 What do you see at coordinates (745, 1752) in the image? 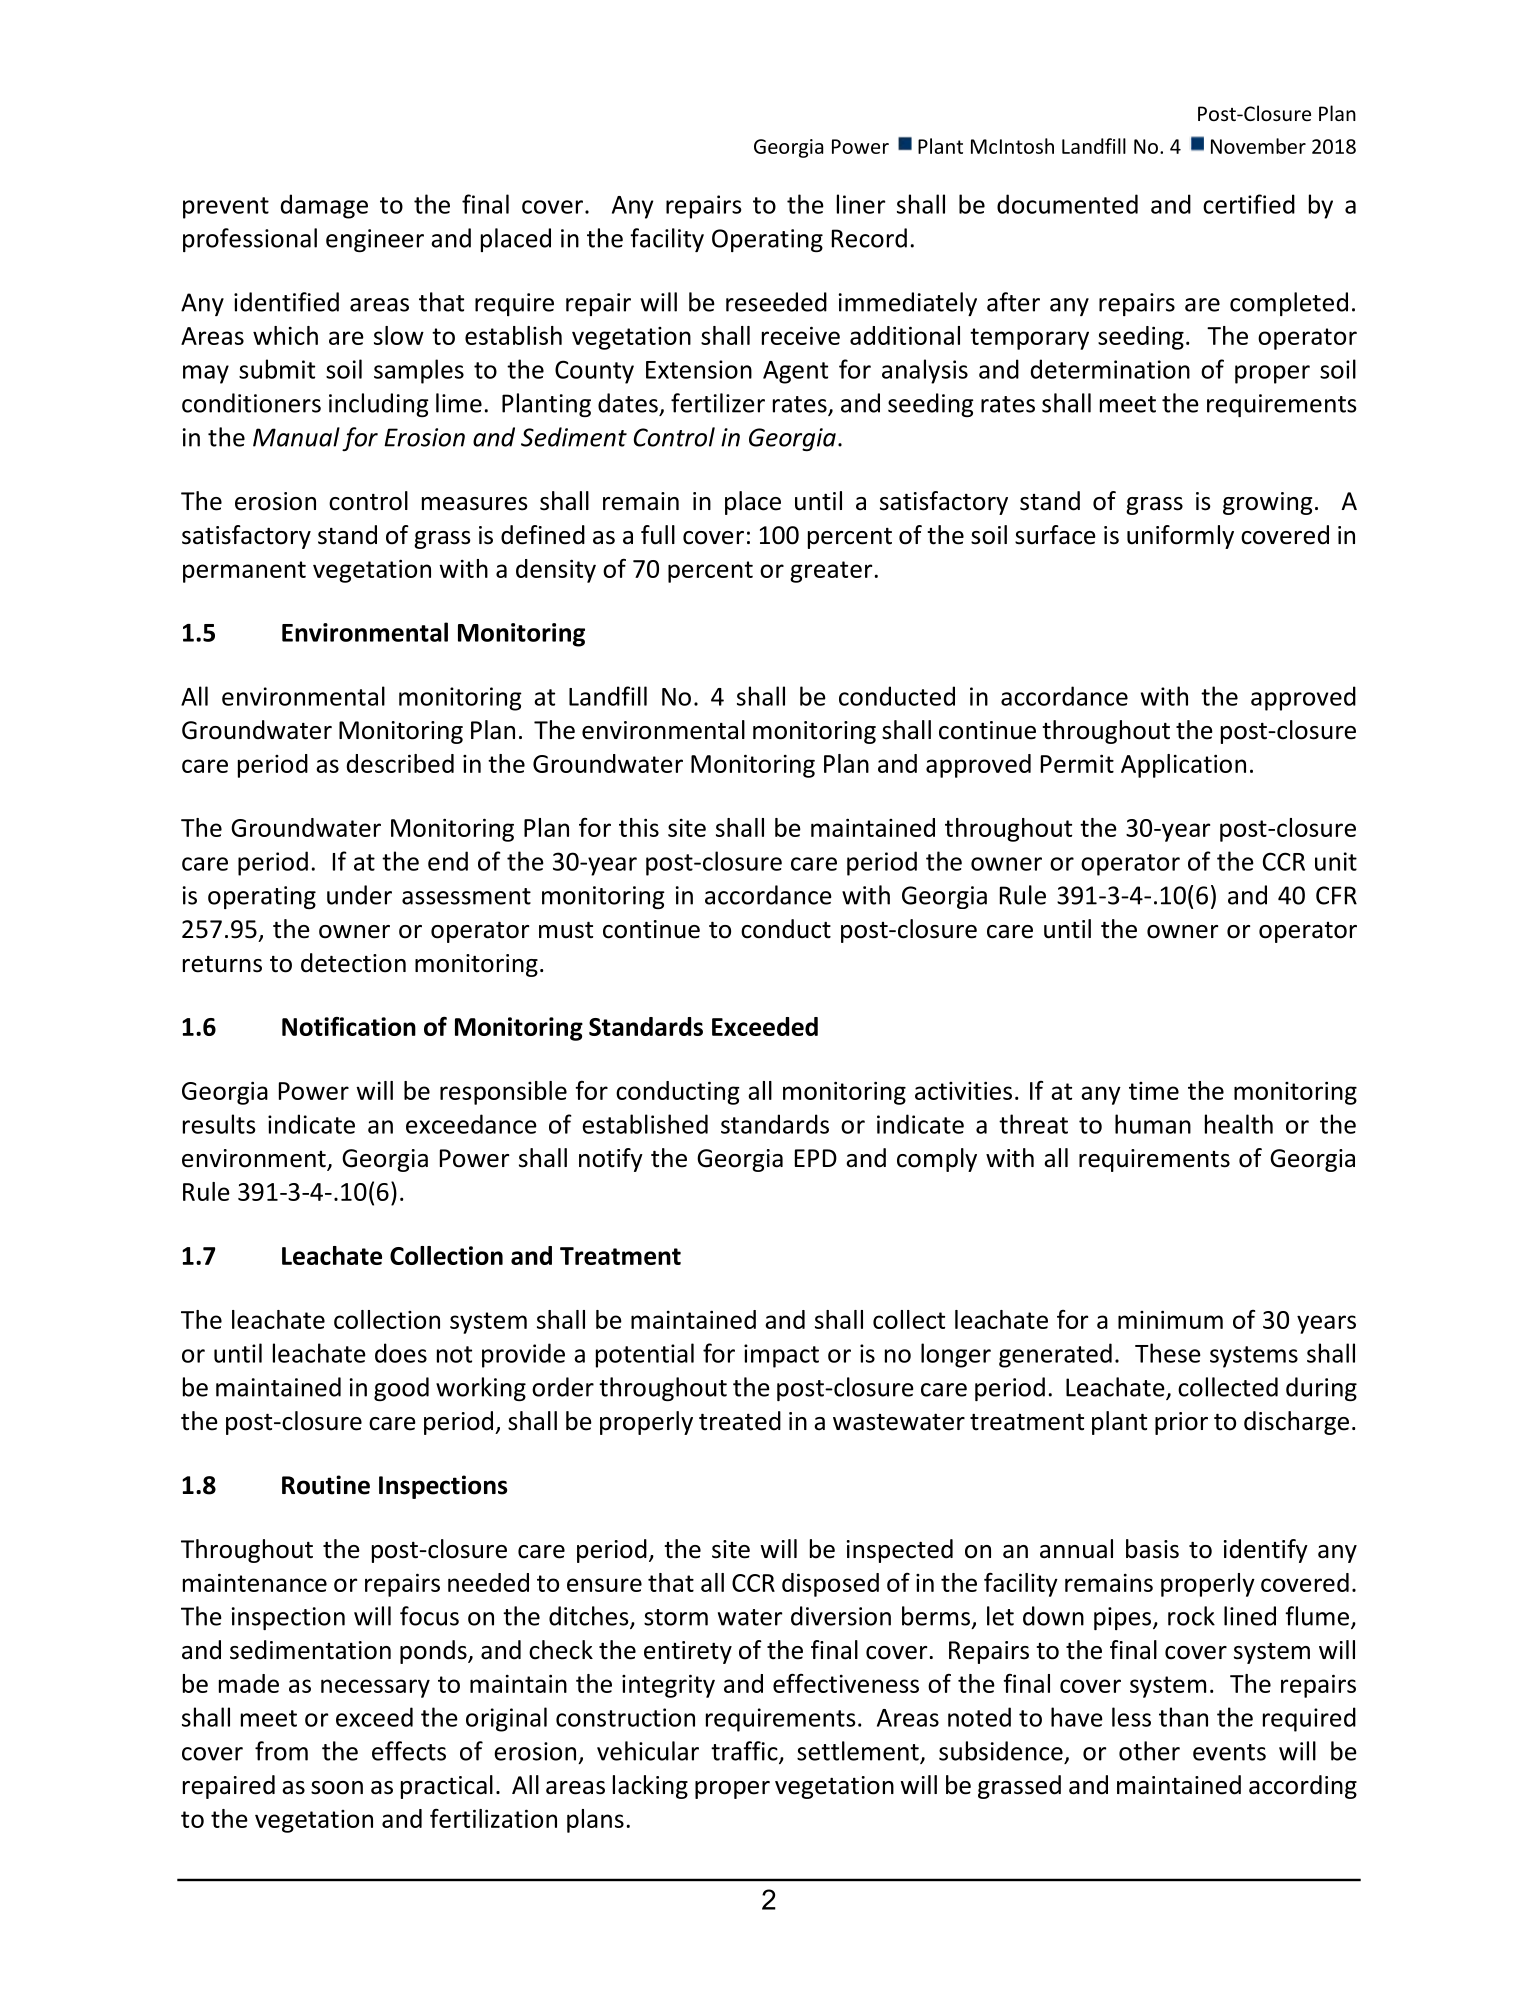
I see `traffic` at bounding box center [745, 1752].
